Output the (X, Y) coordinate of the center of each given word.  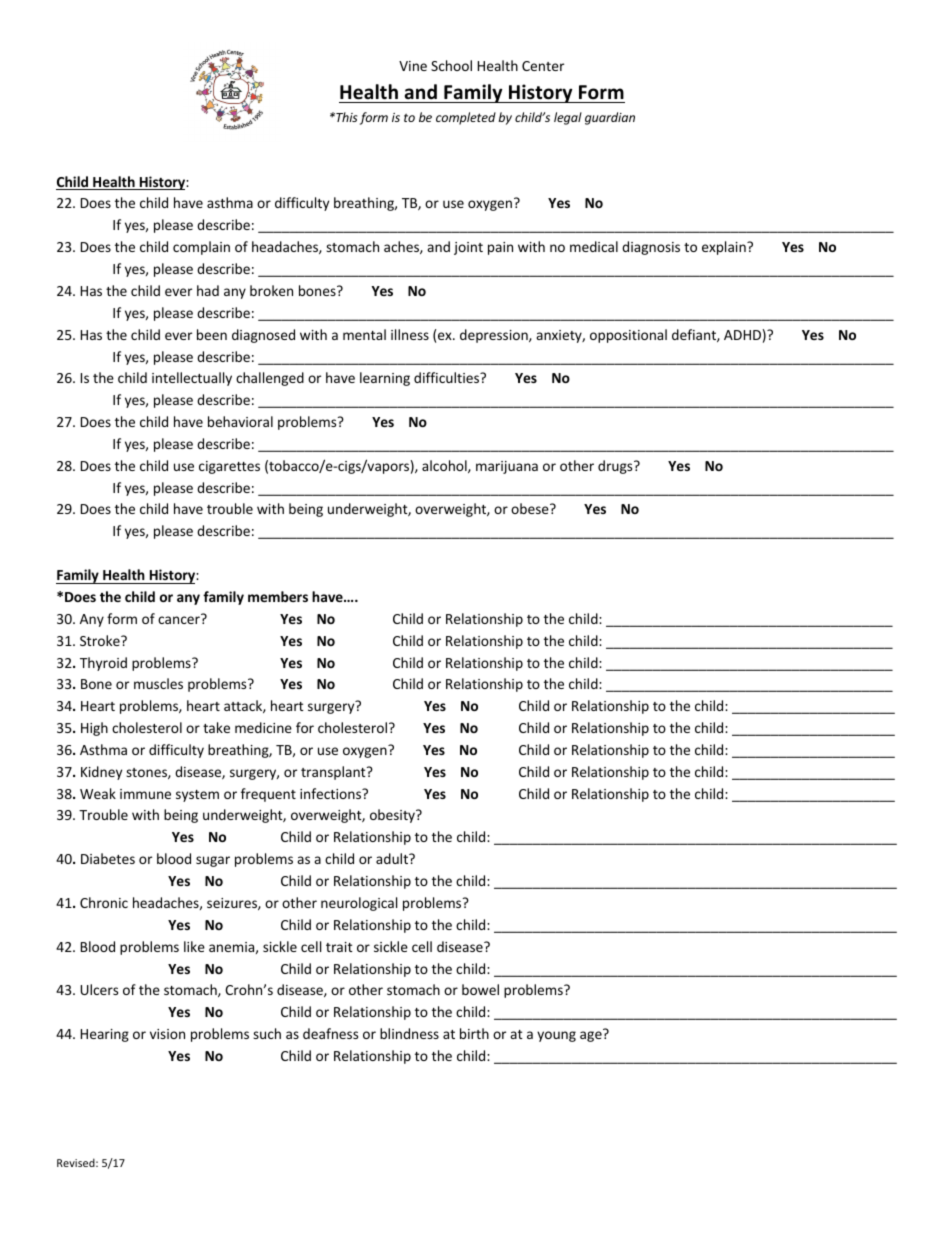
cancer (180, 619)
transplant (334, 773)
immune (145, 794)
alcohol (445, 466)
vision (167, 1034)
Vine (413, 66)
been (212, 334)
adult (393, 858)
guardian (610, 118)
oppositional (628, 336)
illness (410, 334)
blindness (409, 1033)
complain (201, 248)
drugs (616, 467)
